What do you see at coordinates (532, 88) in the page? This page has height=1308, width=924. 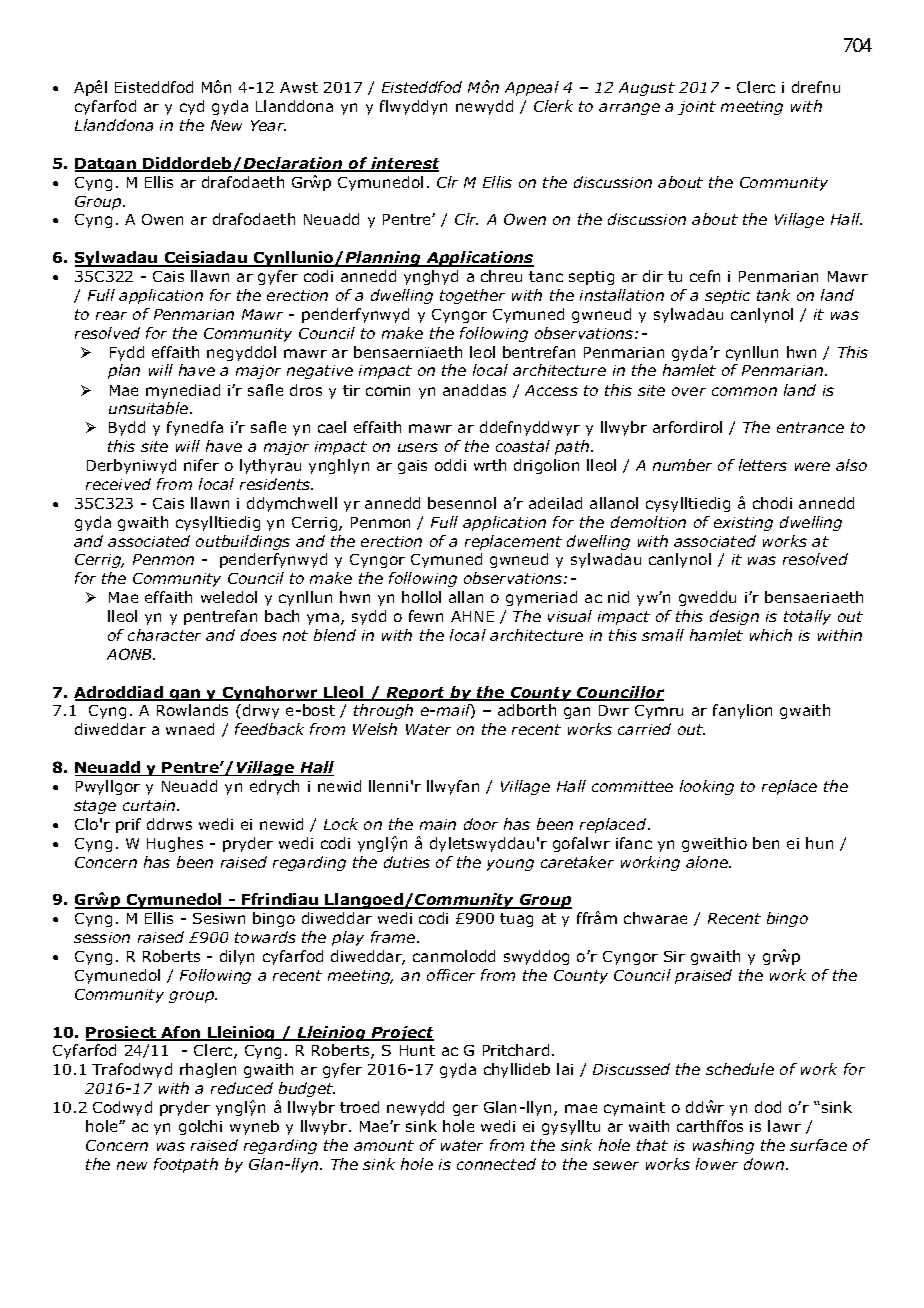 I see `Appeal` at bounding box center [532, 88].
